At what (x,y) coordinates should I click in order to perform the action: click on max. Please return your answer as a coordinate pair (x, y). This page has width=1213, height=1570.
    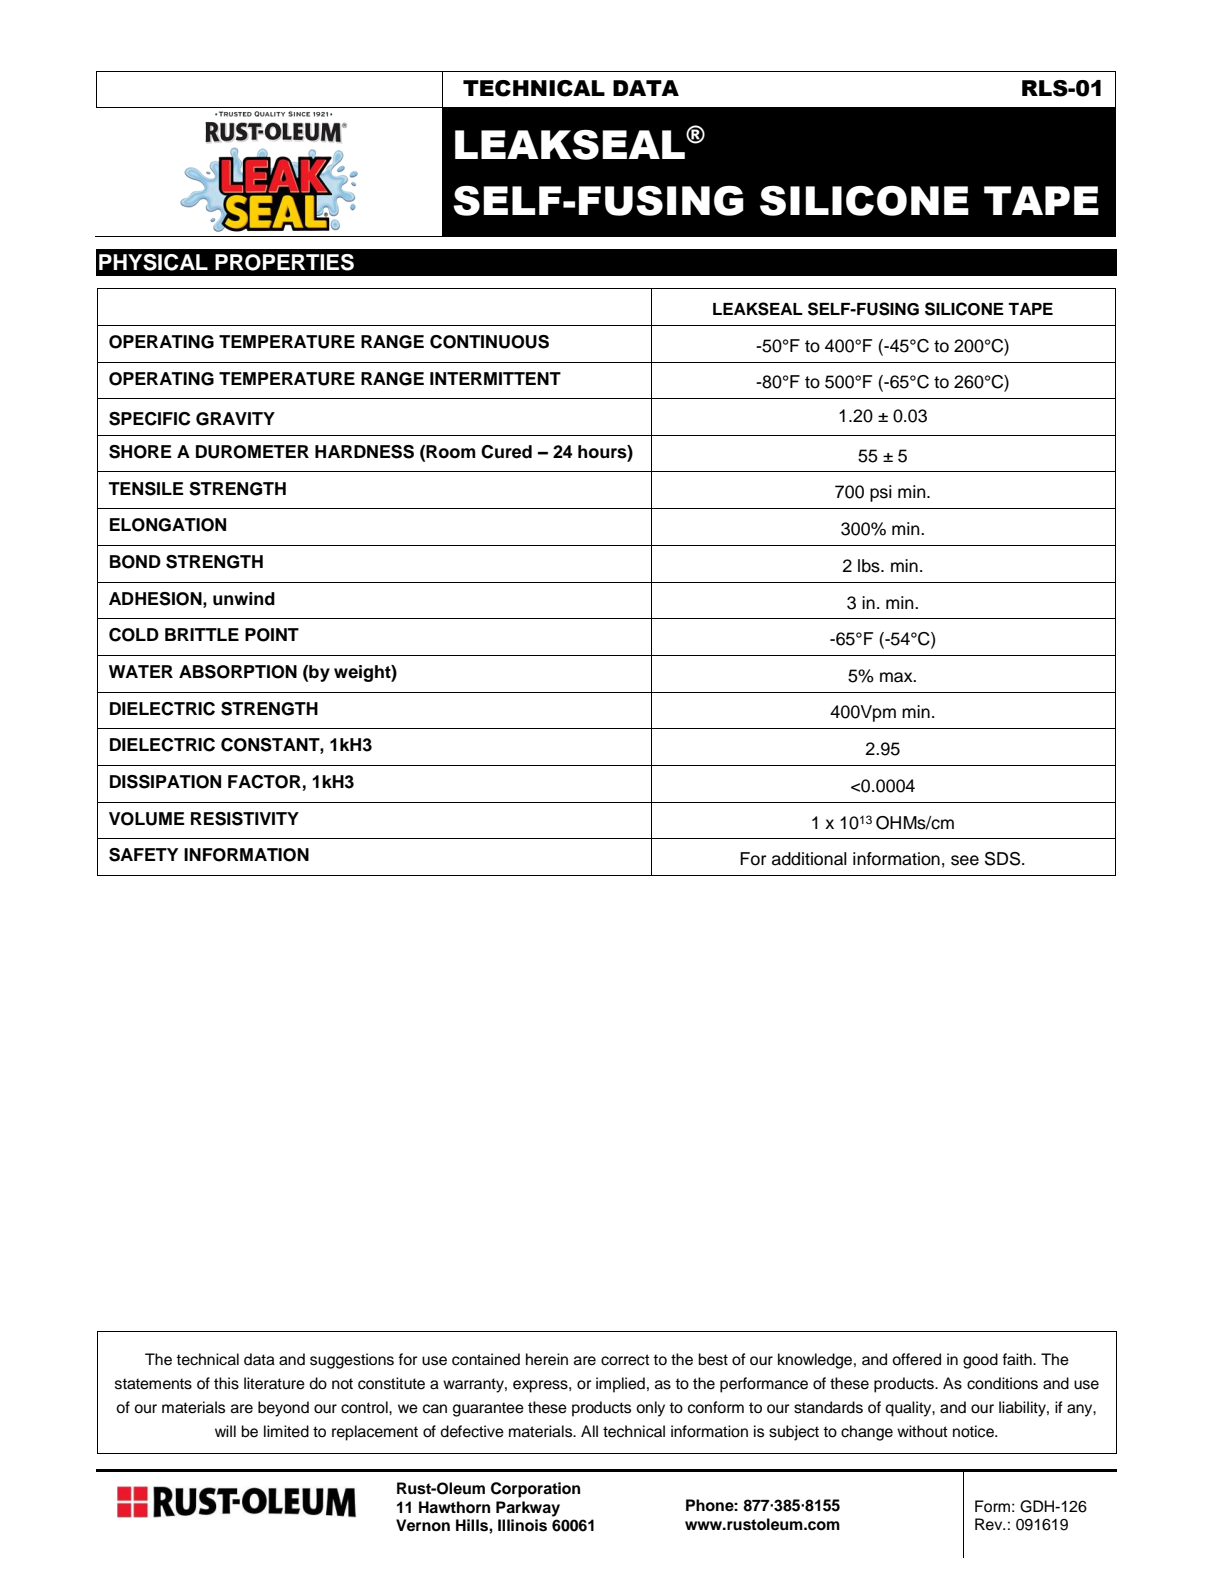
    Looking at the image, I should click on (897, 677).
